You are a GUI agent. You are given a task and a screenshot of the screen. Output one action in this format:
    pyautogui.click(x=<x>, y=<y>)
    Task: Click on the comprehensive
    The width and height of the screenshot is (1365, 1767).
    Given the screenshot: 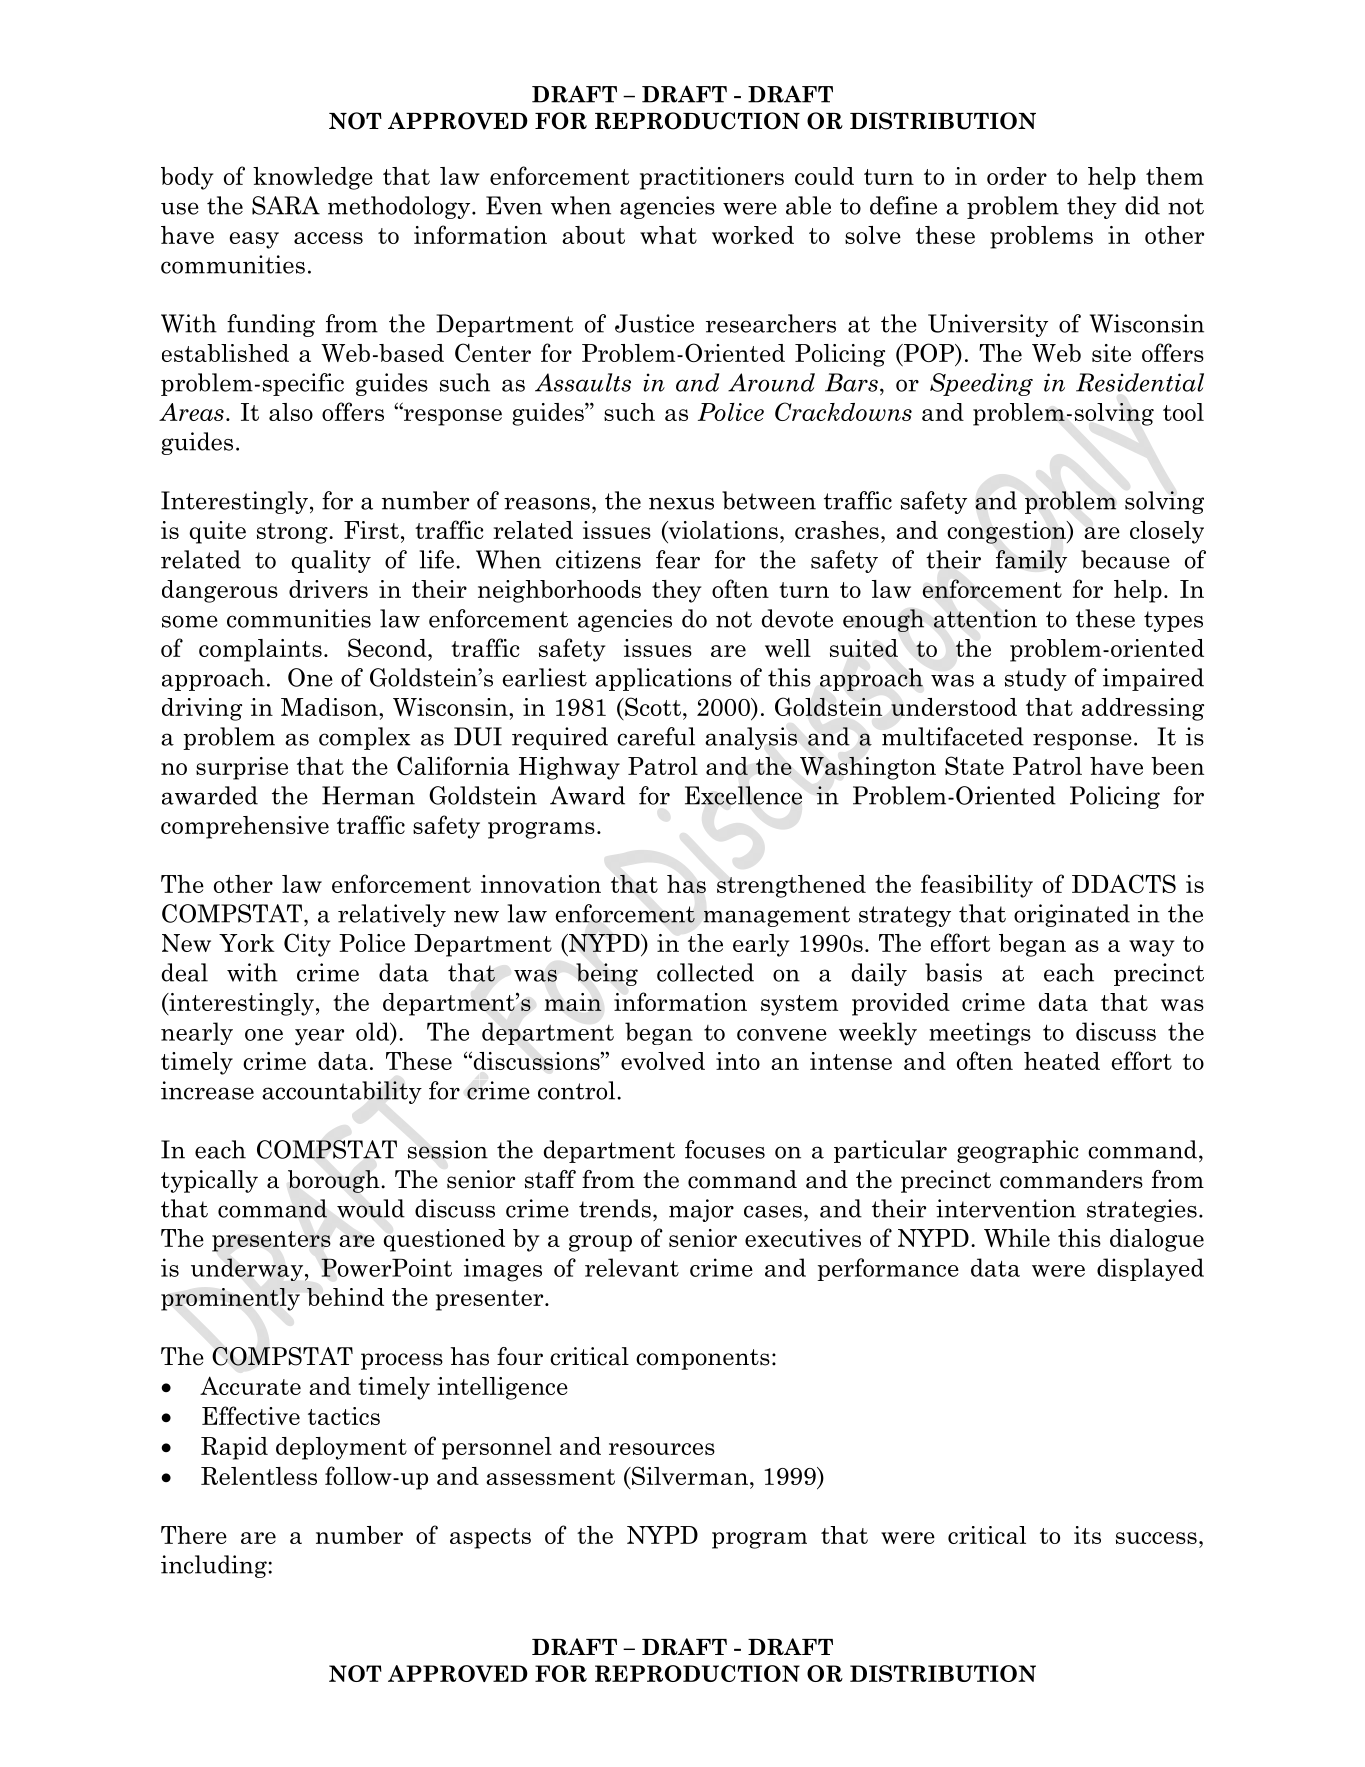 What is the action you would take?
    pyautogui.click(x=245, y=827)
